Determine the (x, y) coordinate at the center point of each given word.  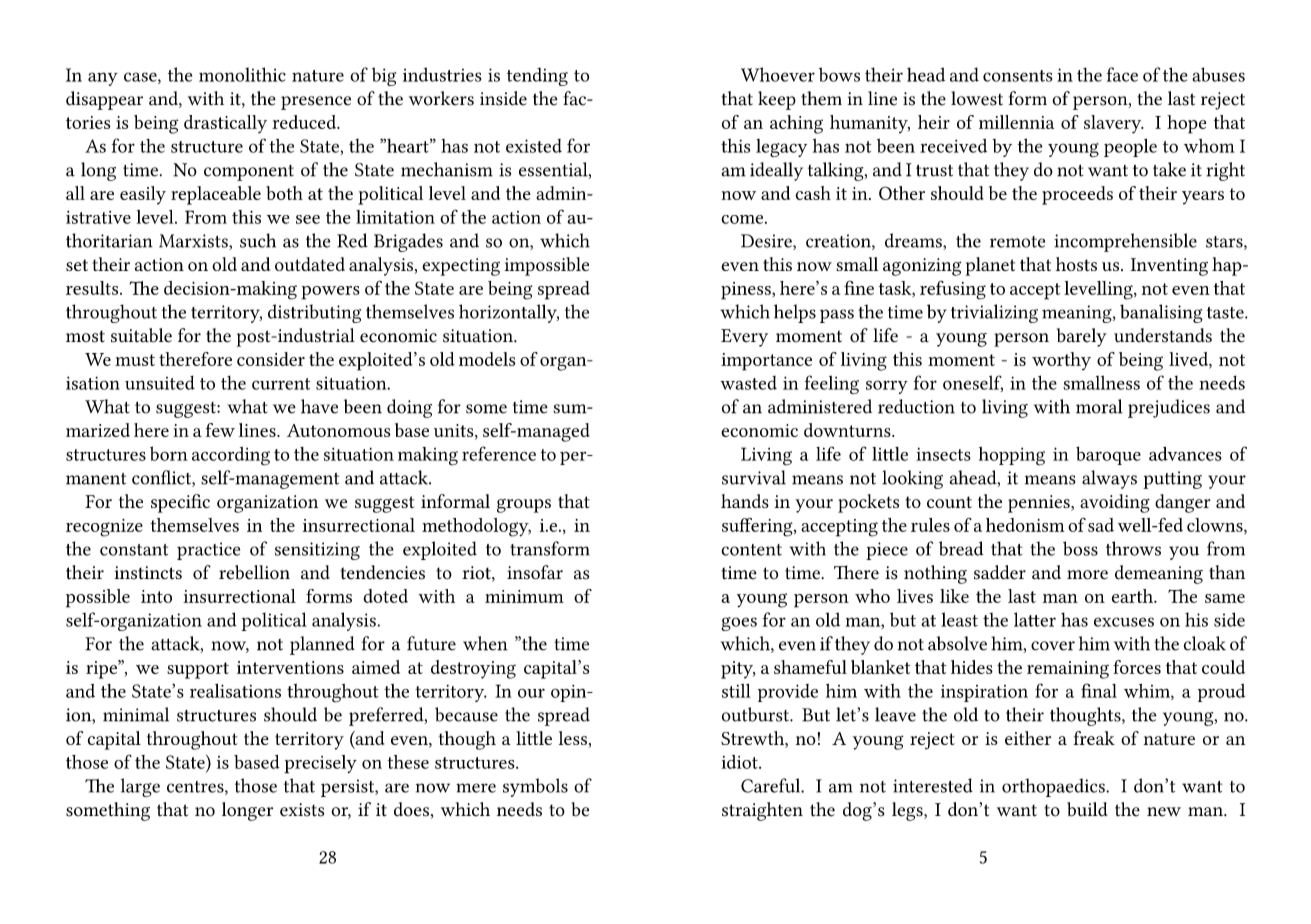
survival (754, 477)
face (1122, 74)
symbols (535, 787)
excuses (1124, 622)
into (156, 596)
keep (777, 100)
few (220, 430)
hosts (1076, 264)
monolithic (242, 74)
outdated (310, 264)
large (140, 787)
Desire (767, 242)
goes (739, 624)
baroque (1108, 456)
